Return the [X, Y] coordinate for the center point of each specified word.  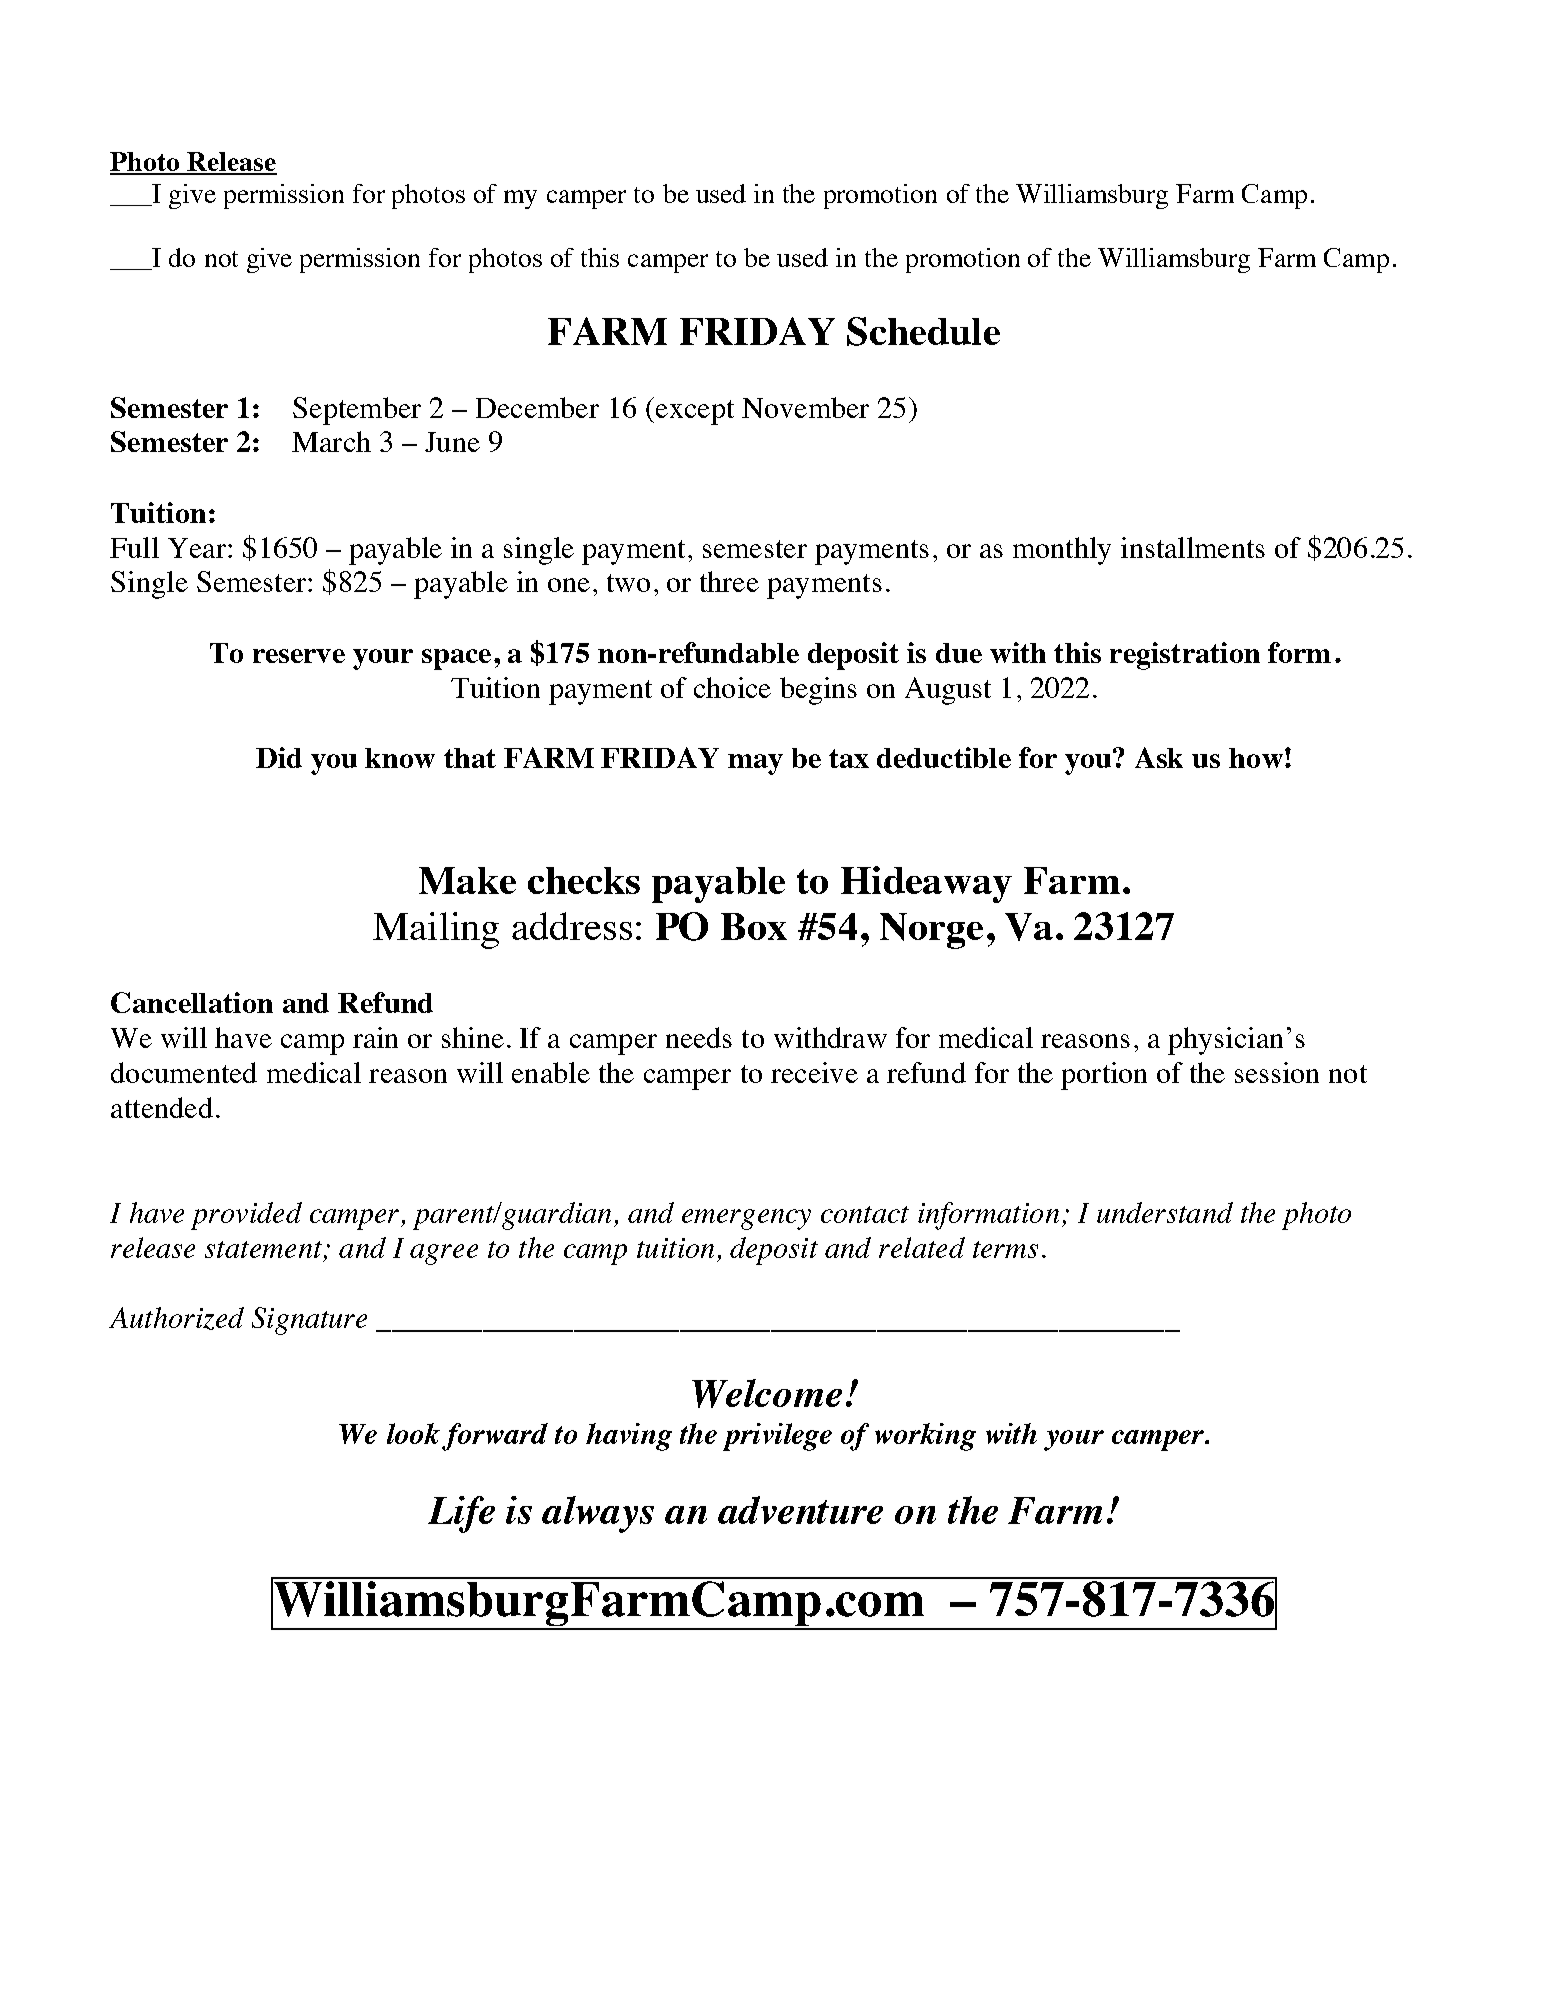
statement [263, 1249]
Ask [1159, 757]
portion [1104, 1076]
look [413, 1433]
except [693, 412]
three [729, 581]
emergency [746, 1219]
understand [1165, 1212]
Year [197, 548]
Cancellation [192, 1002]
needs [699, 1037]
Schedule [923, 331]
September [357, 411]
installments [1193, 547]
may [755, 764]
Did [279, 757]
